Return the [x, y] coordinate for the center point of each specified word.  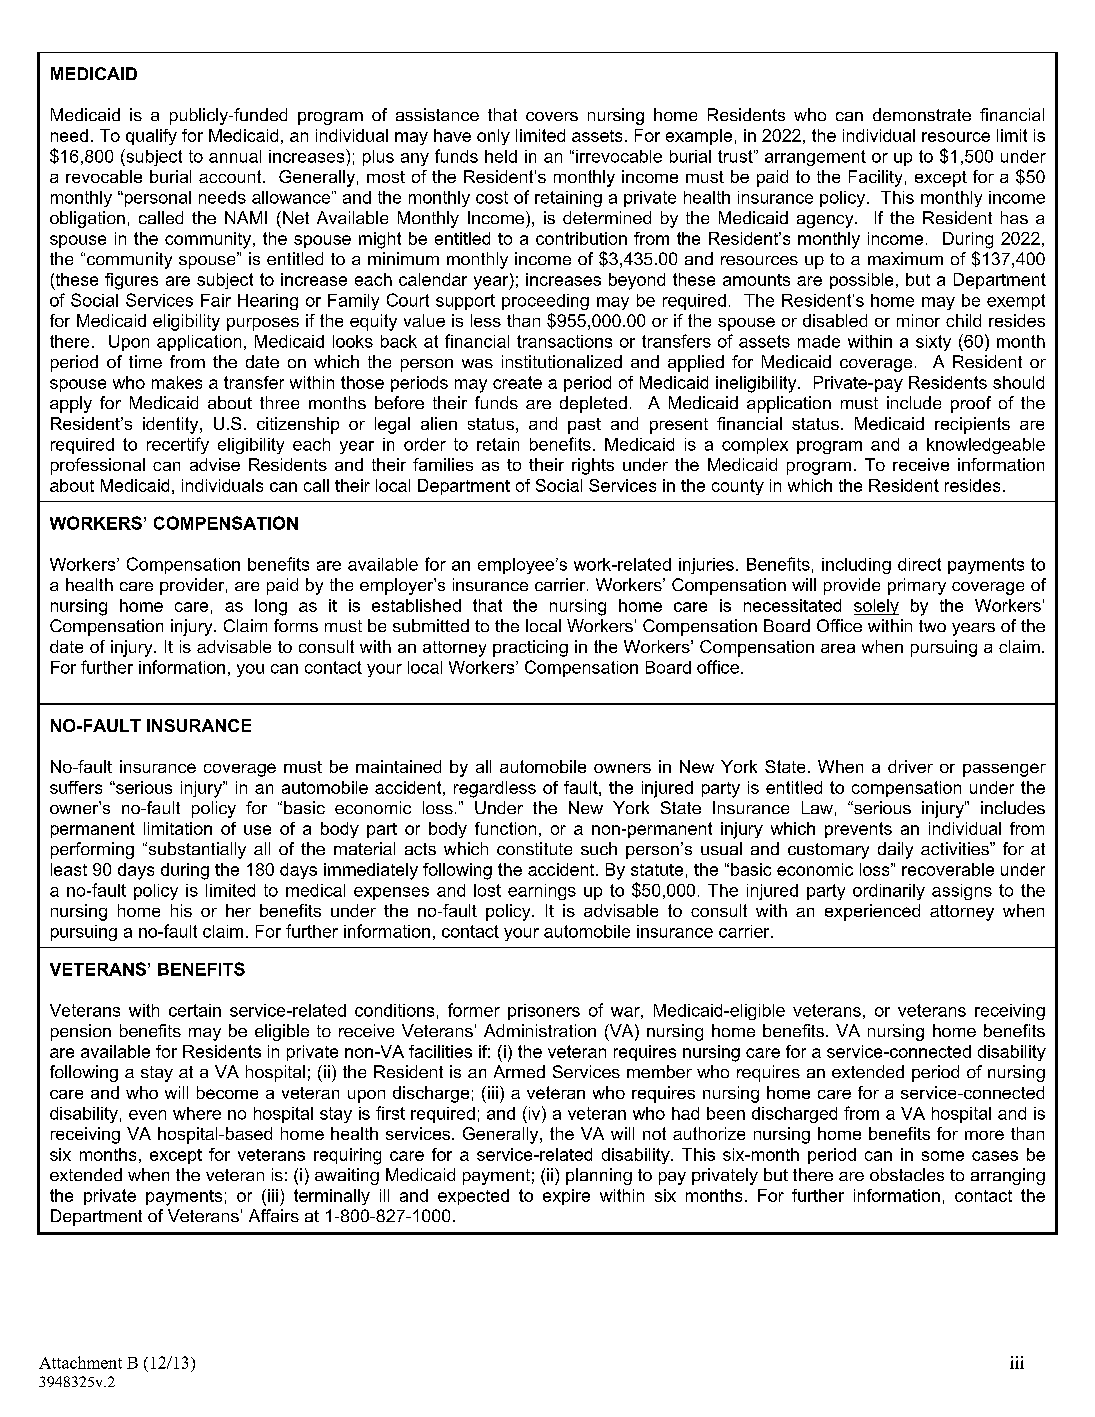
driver [910, 766]
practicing [530, 648]
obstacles [907, 1174]
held [501, 156]
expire [566, 1197]
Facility [875, 178]
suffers [76, 787]
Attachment [80, 1362]
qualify [151, 137]
